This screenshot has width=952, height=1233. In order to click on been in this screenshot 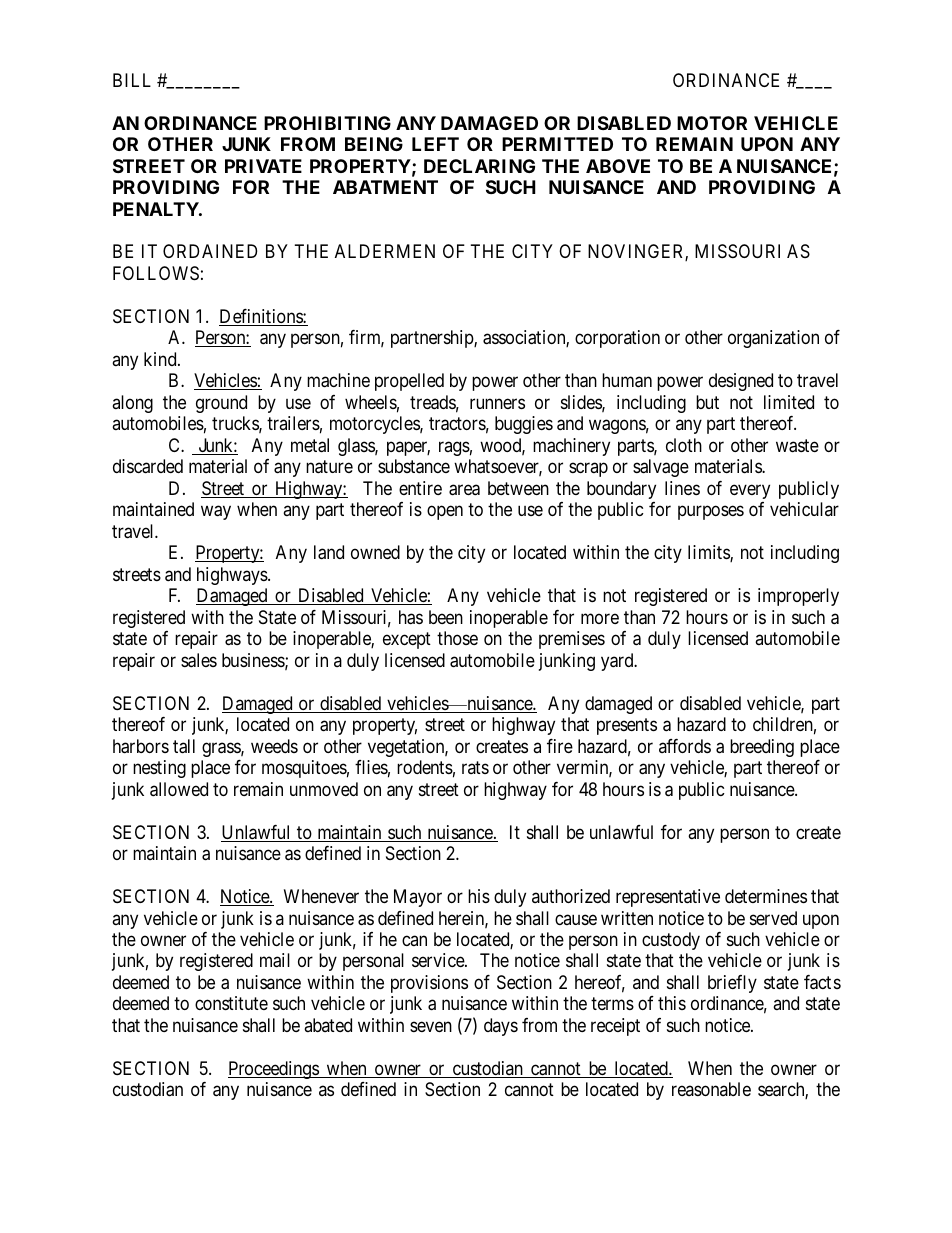, I will do `click(446, 617)`.
